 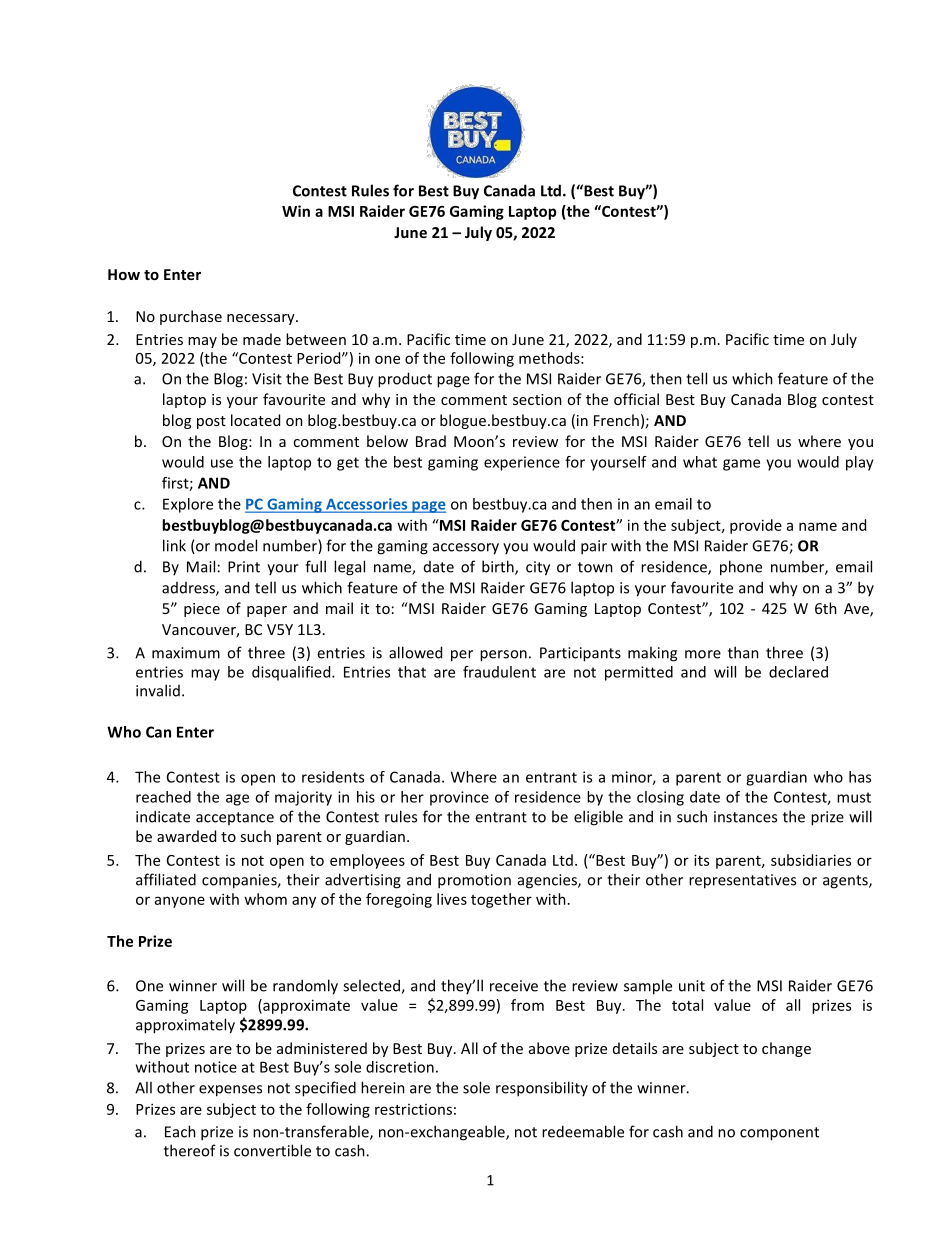 I want to click on Print, so click(x=244, y=567).
